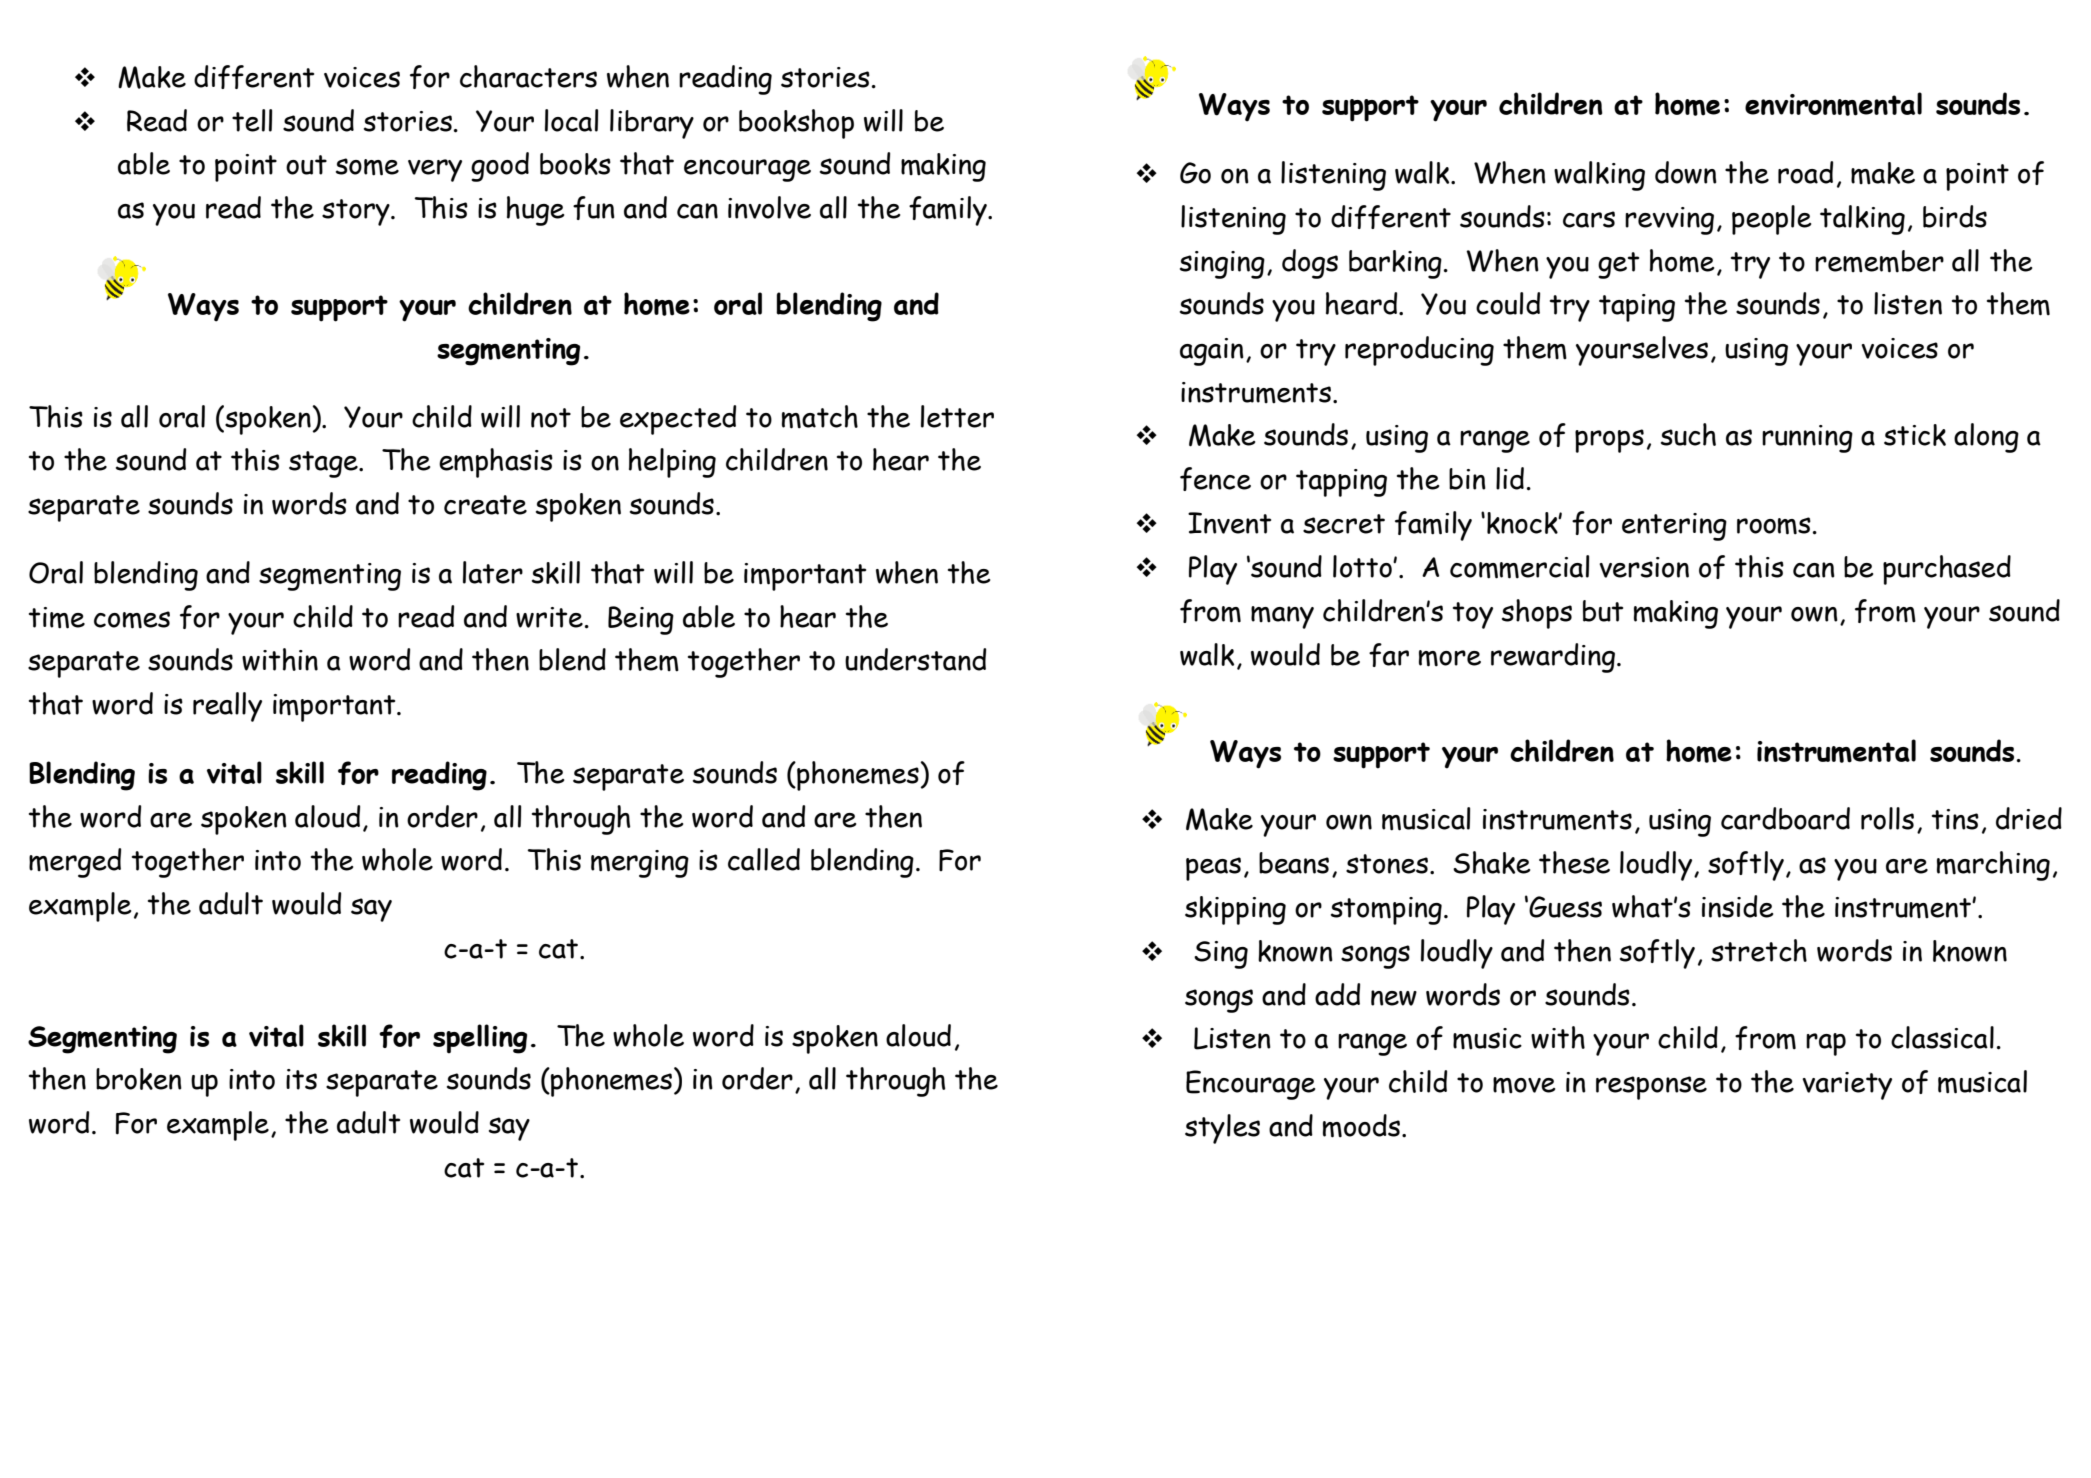 The height and width of the screenshot is (1478, 2091). I want to click on tell, so click(252, 120).
